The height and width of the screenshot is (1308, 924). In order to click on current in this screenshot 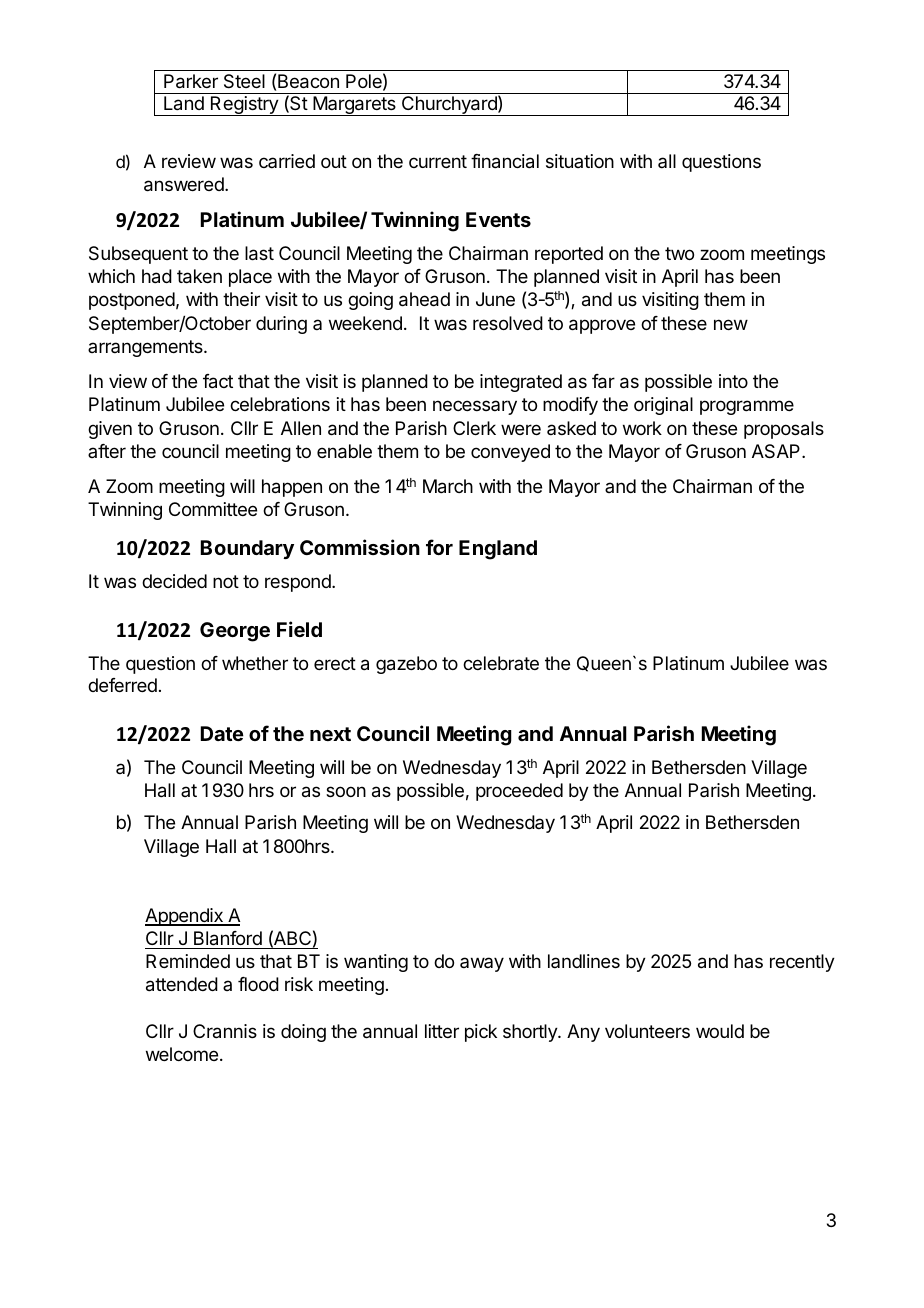, I will do `click(438, 161)`.
